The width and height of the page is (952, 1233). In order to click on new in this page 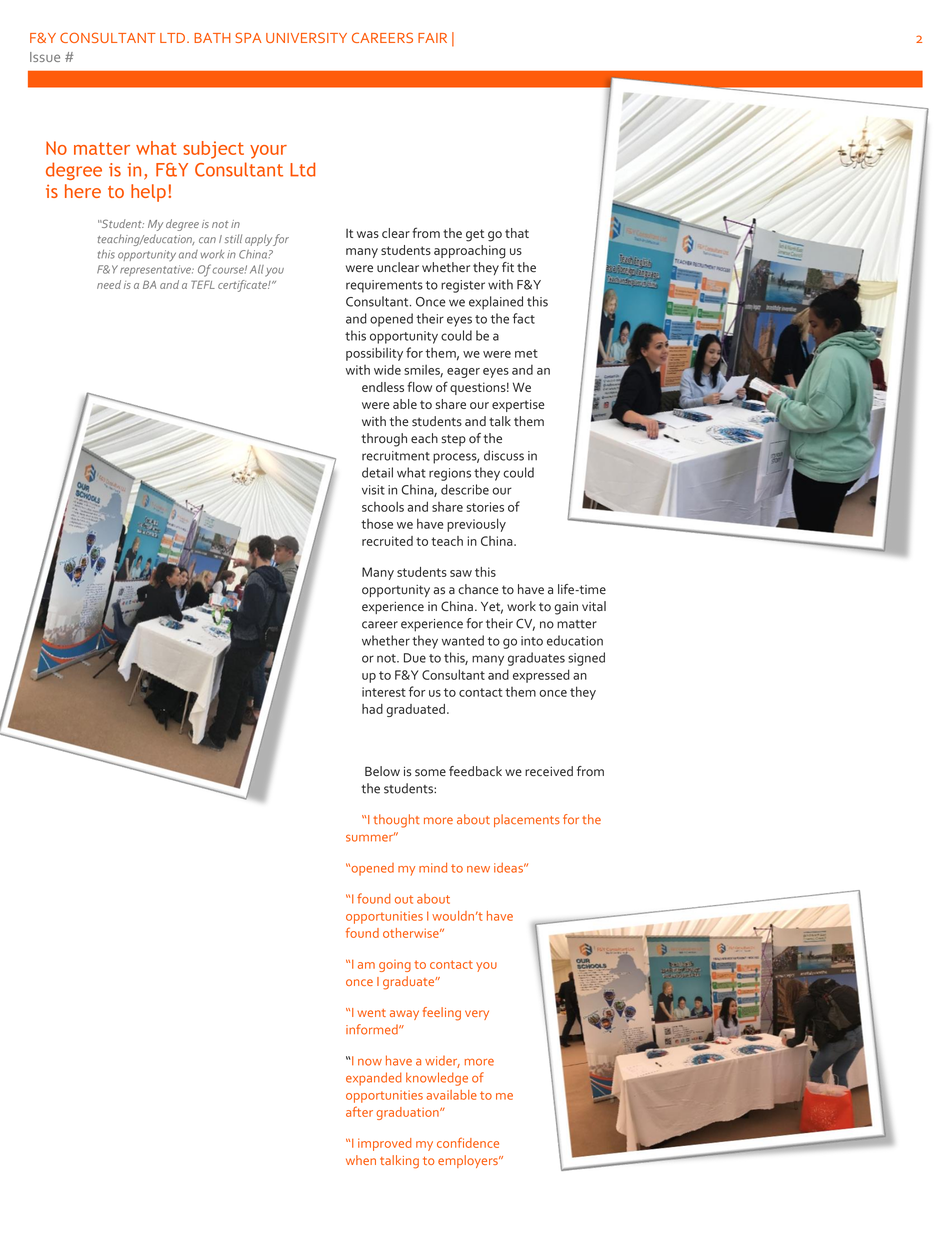, I will do `click(478, 869)`.
